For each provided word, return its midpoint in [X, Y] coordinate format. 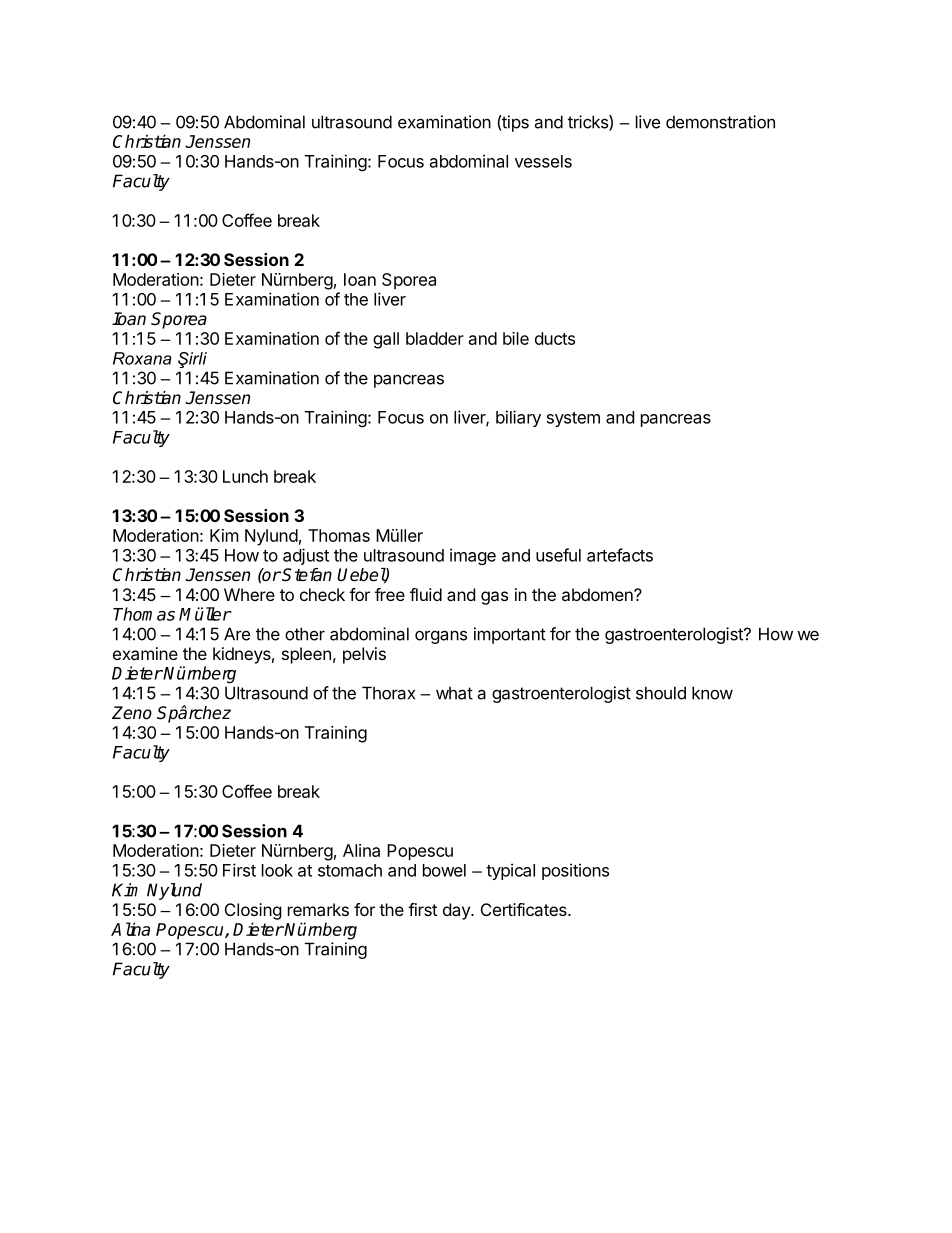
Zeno [132, 713]
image [473, 556]
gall [386, 340]
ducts [555, 338]
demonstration [720, 122]
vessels [543, 161]
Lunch [245, 476]
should [661, 693]
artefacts [620, 555]
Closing [253, 911]
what [454, 693]
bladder [435, 338]
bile [516, 338]
